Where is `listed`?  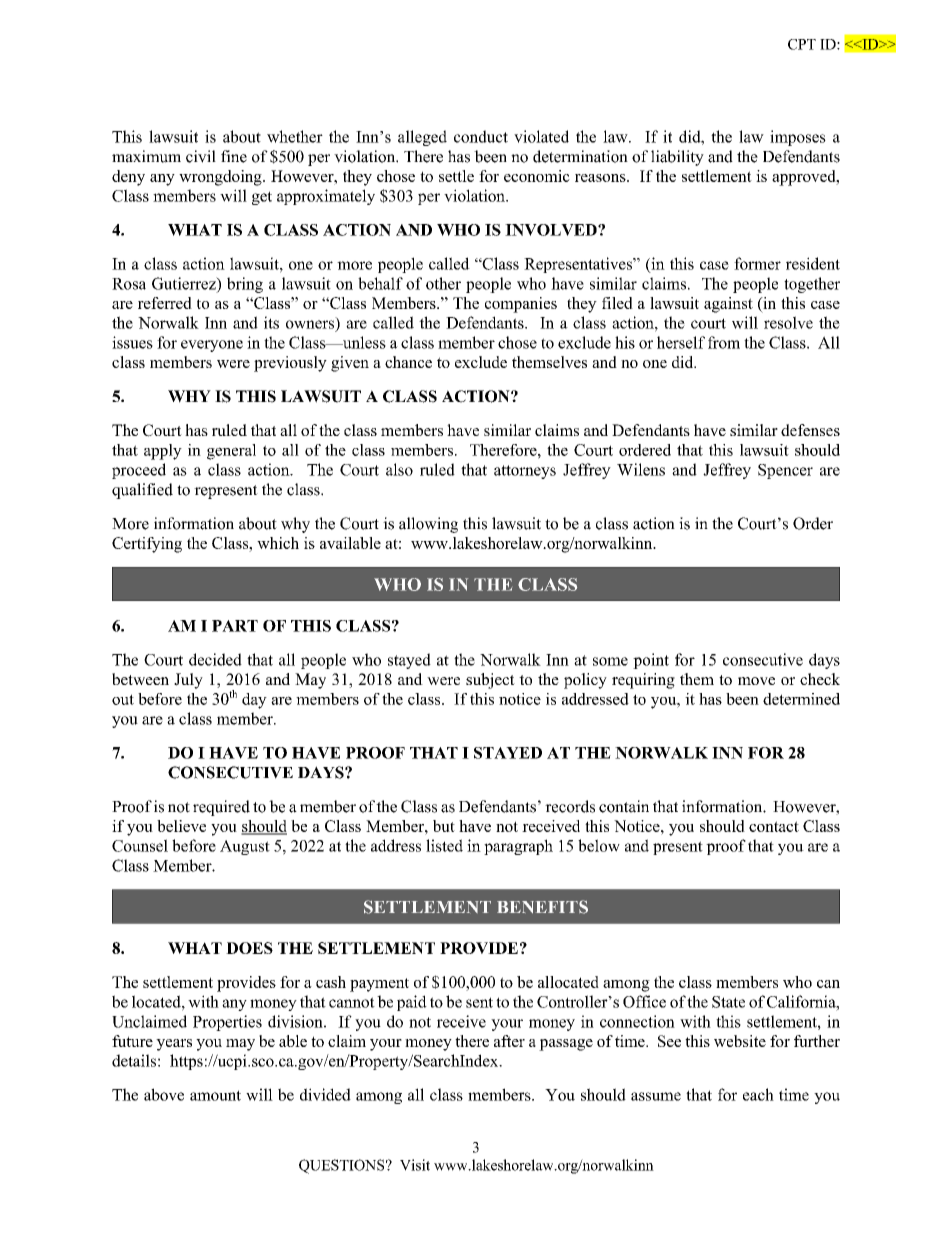
listed is located at coordinates (444, 845).
